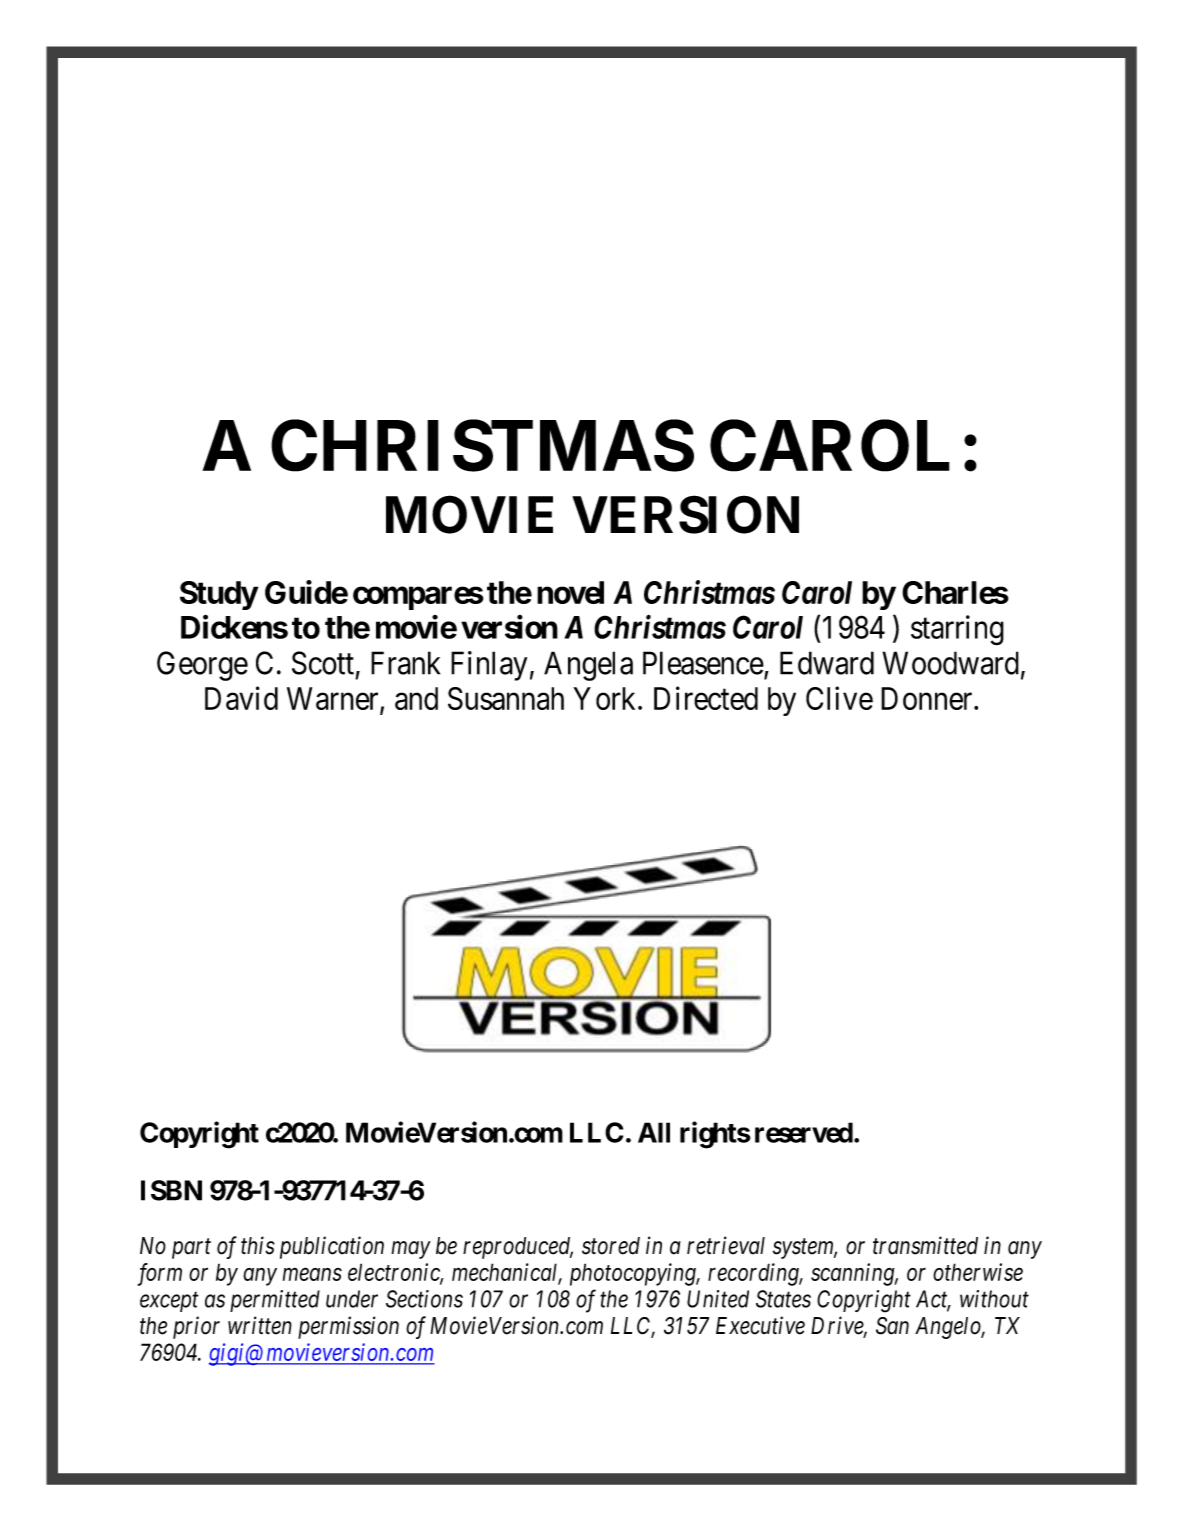  I want to click on novel, so click(570, 592).
